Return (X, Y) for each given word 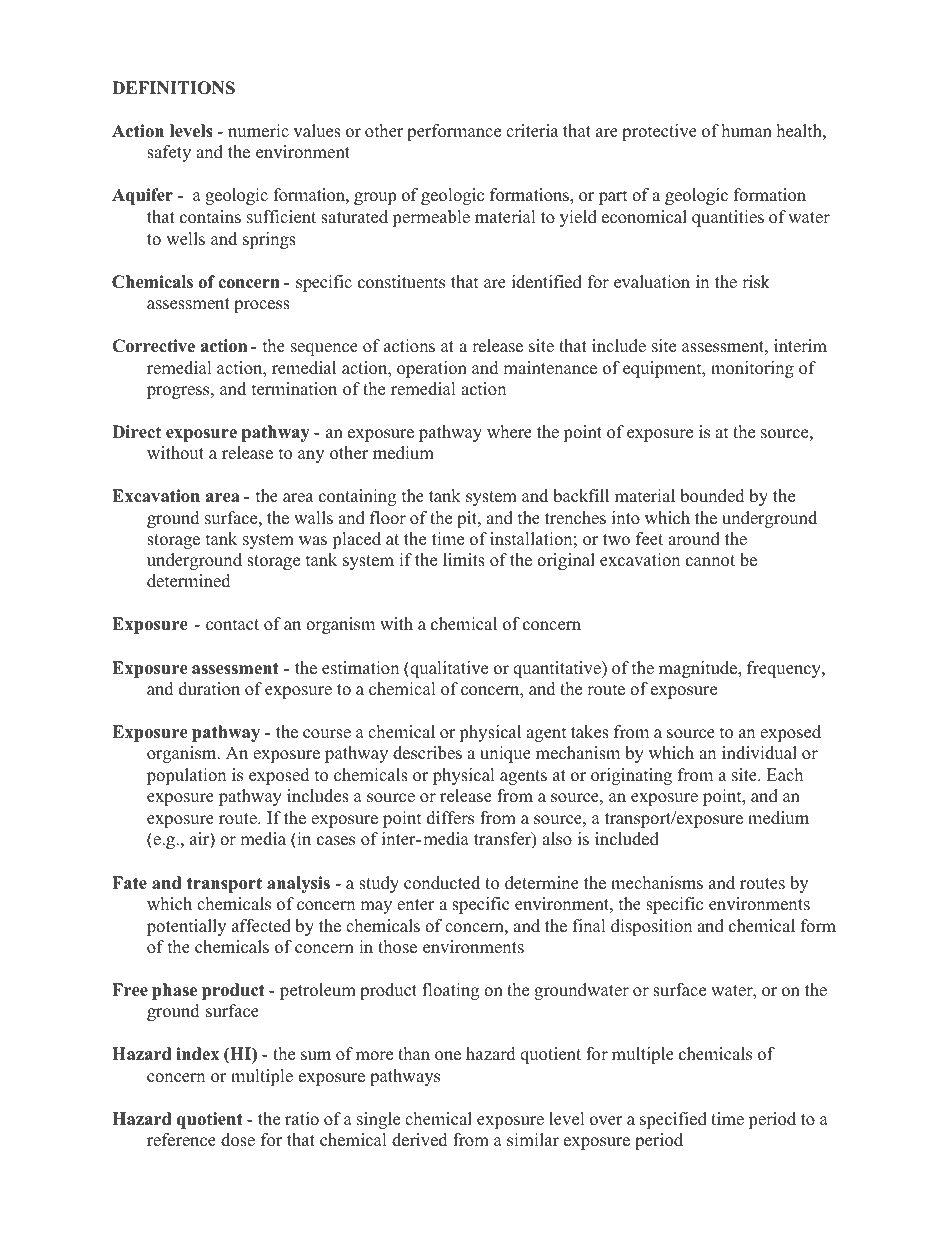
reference (181, 1140)
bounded (712, 496)
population (186, 776)
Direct (136, 432)
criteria (532, 131)
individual (759, 753)
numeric (258, 131)
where (509, 432)
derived (420, 1140)
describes (427, 753)
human (747, 131)
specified (673, 1120)
